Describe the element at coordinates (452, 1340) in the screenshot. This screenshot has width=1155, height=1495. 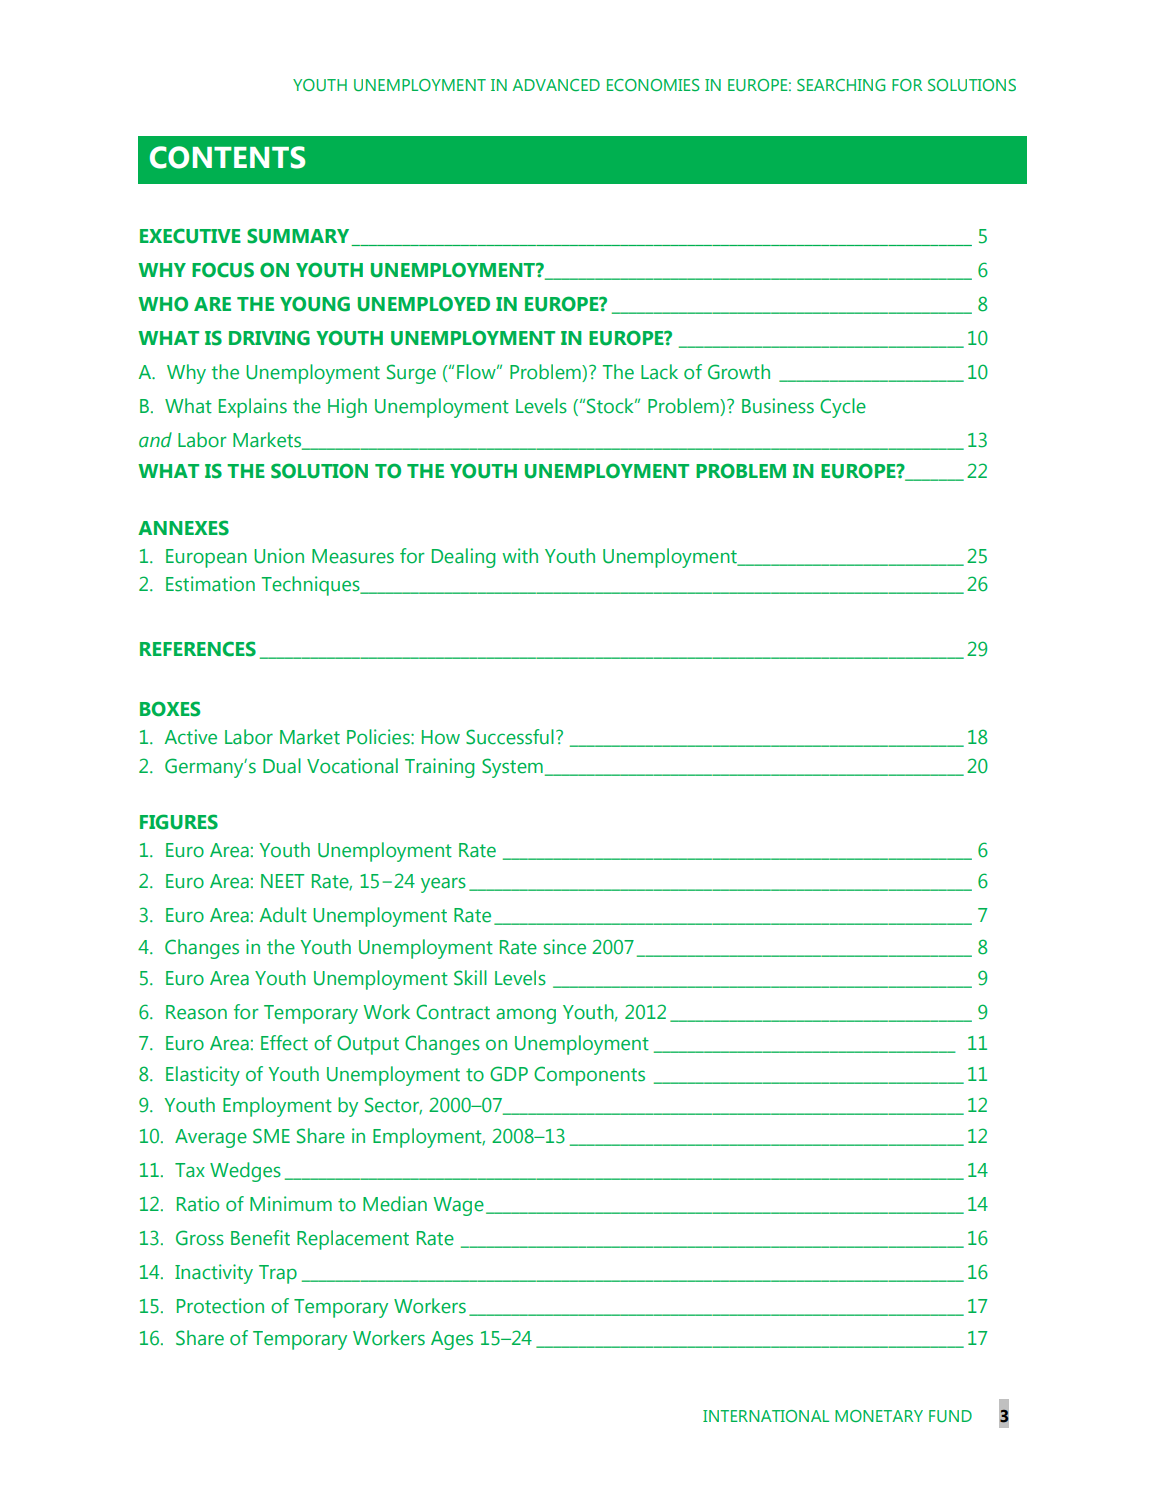
I see `Ages` at that location.
